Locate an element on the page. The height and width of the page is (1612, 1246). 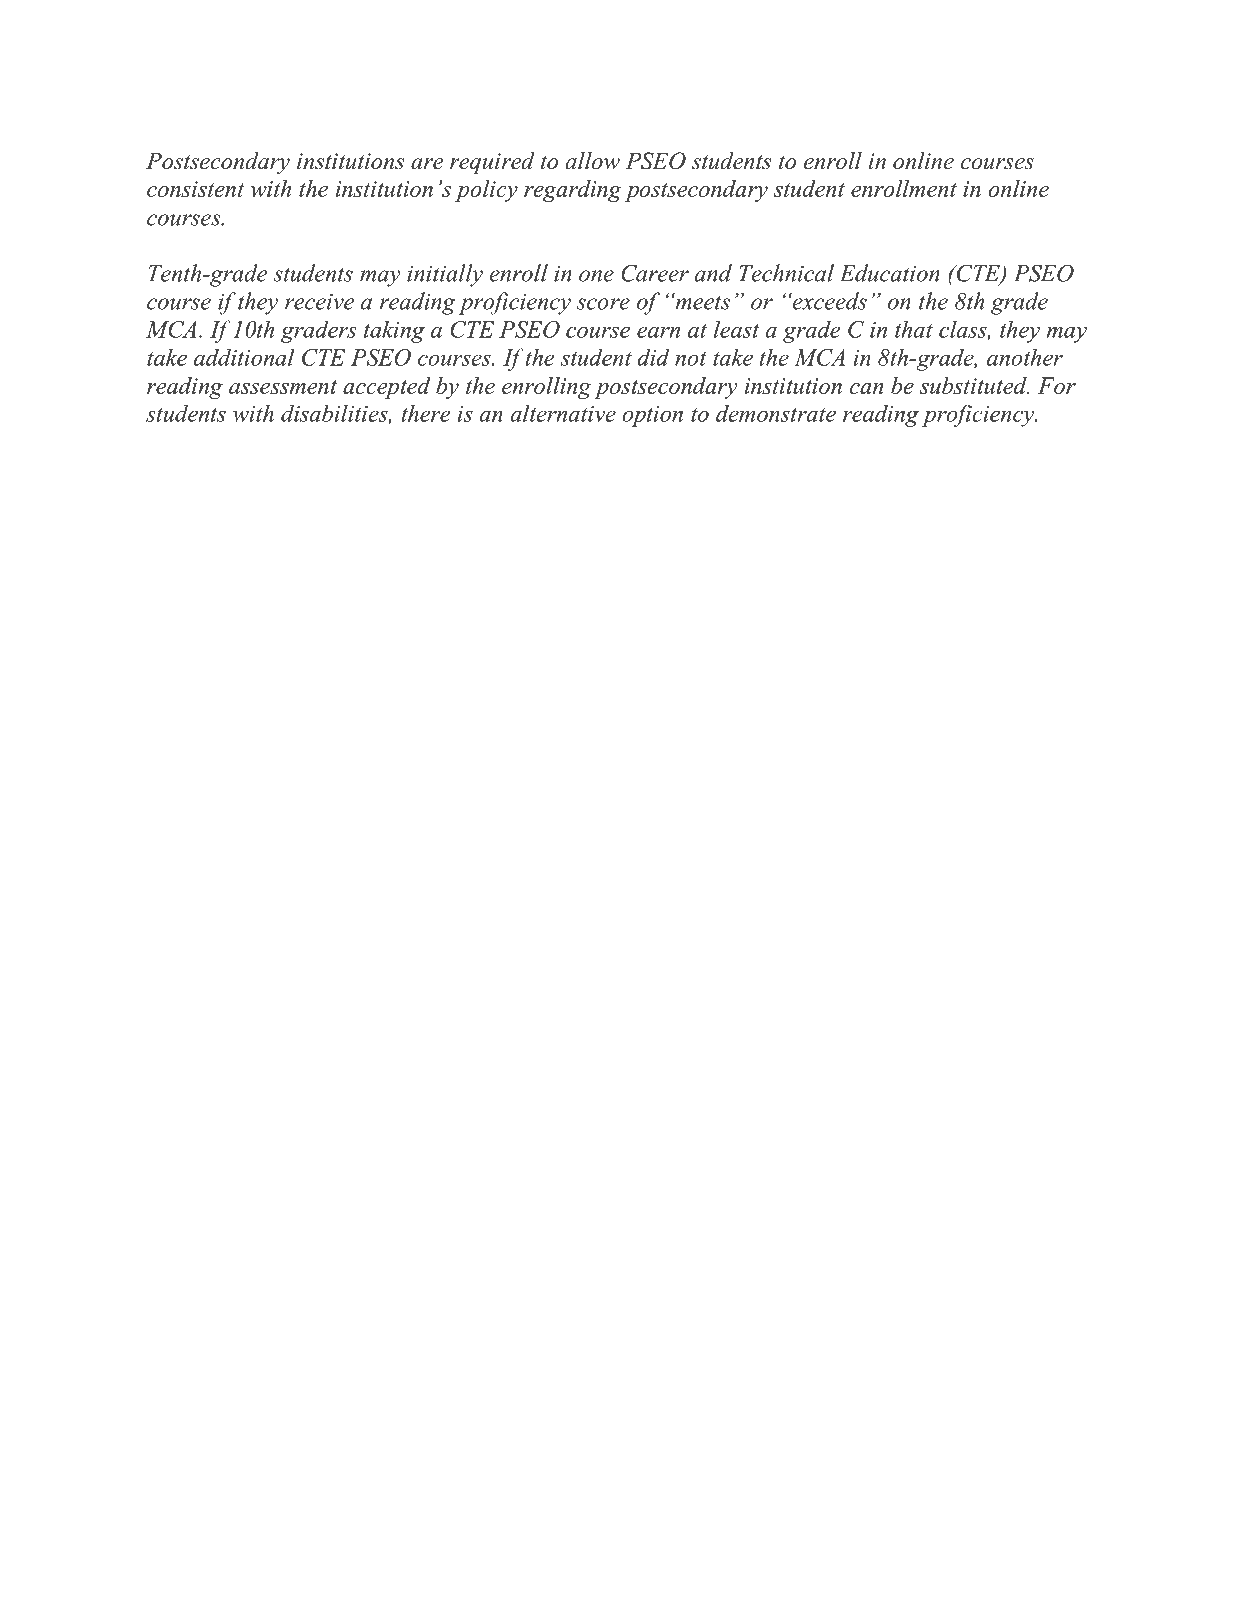
substituted is located at coordinates (974, 385).
